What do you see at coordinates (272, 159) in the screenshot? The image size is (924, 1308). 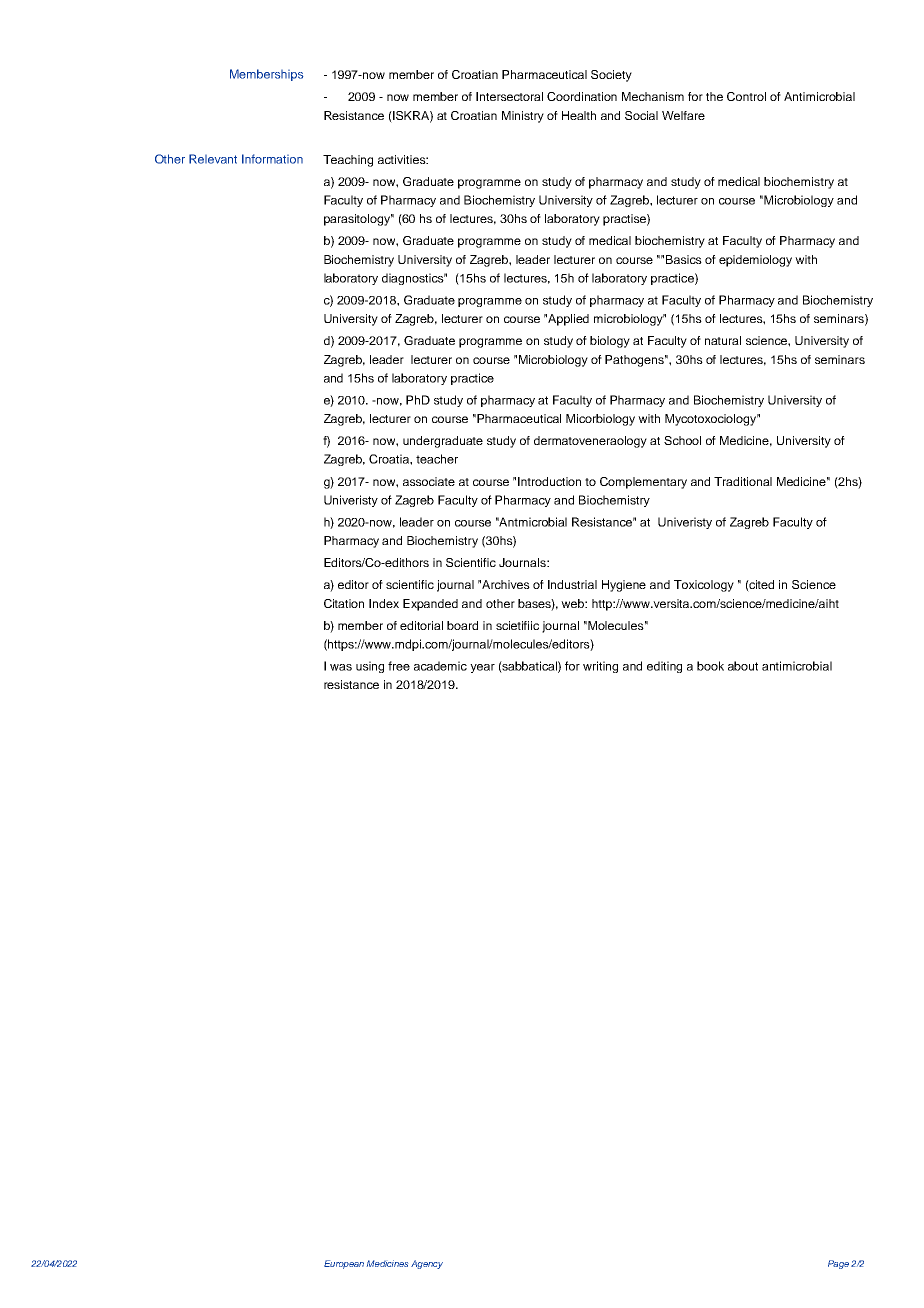 I see `Information` at bounding box center [272, 159].
